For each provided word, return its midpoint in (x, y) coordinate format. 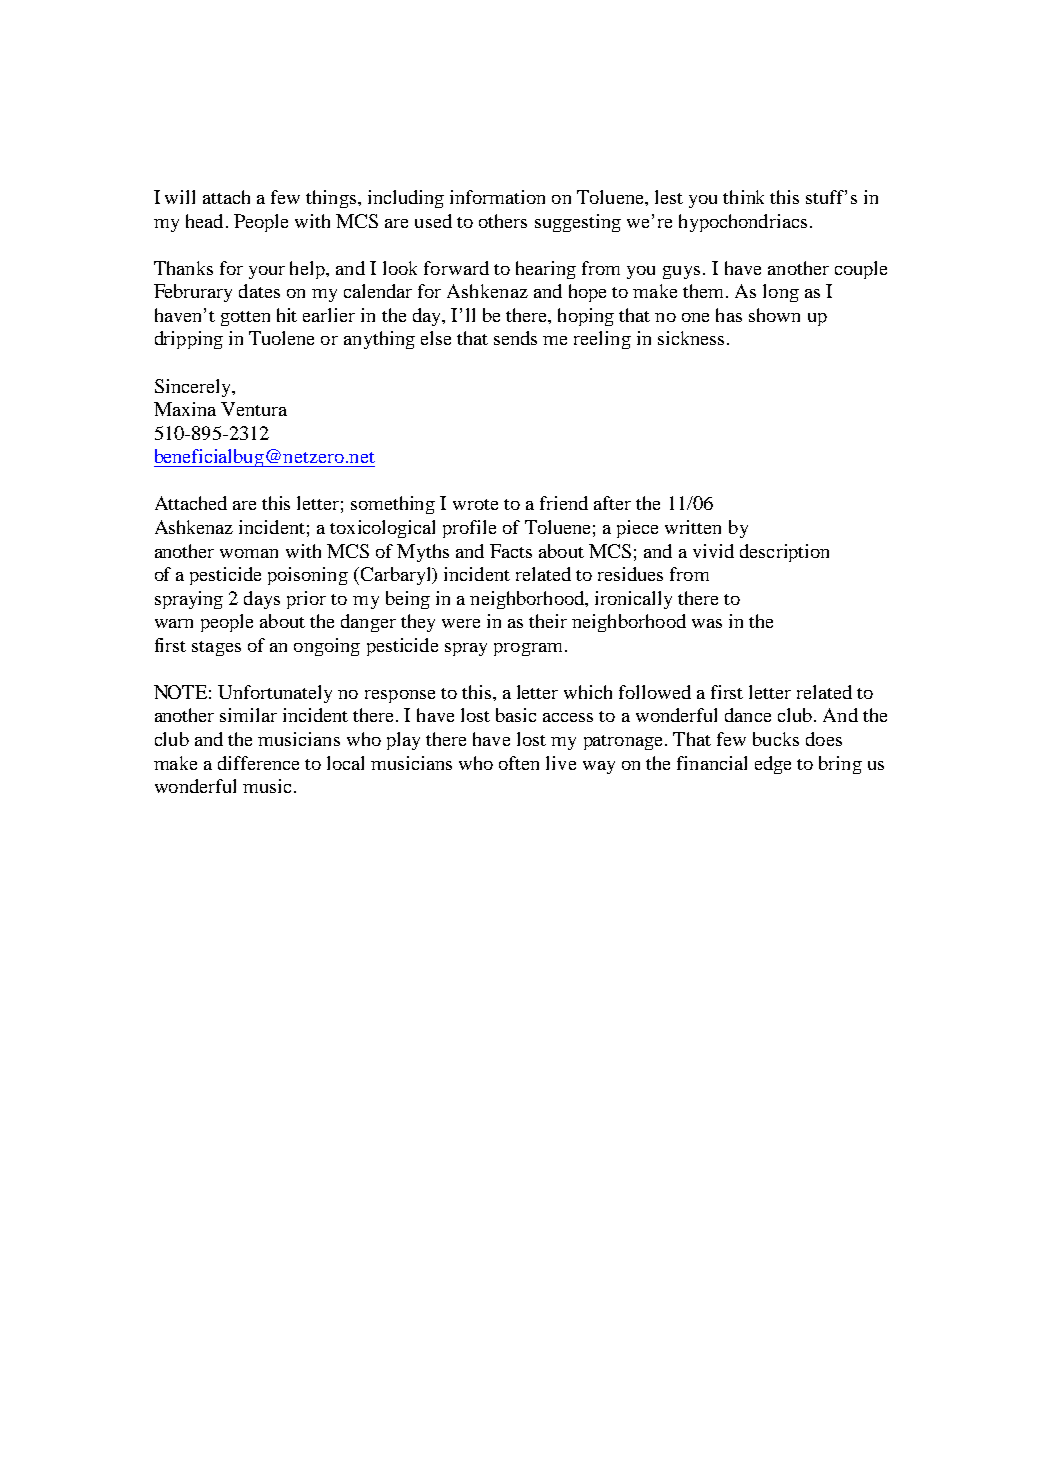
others (503, 221)
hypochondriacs (743, 223)
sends (515, 338)
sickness (691, 338)
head (204, 221)
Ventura (254, 409)
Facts (511, 551)
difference (258, 763)
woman (249, 553)
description (784, 553)
